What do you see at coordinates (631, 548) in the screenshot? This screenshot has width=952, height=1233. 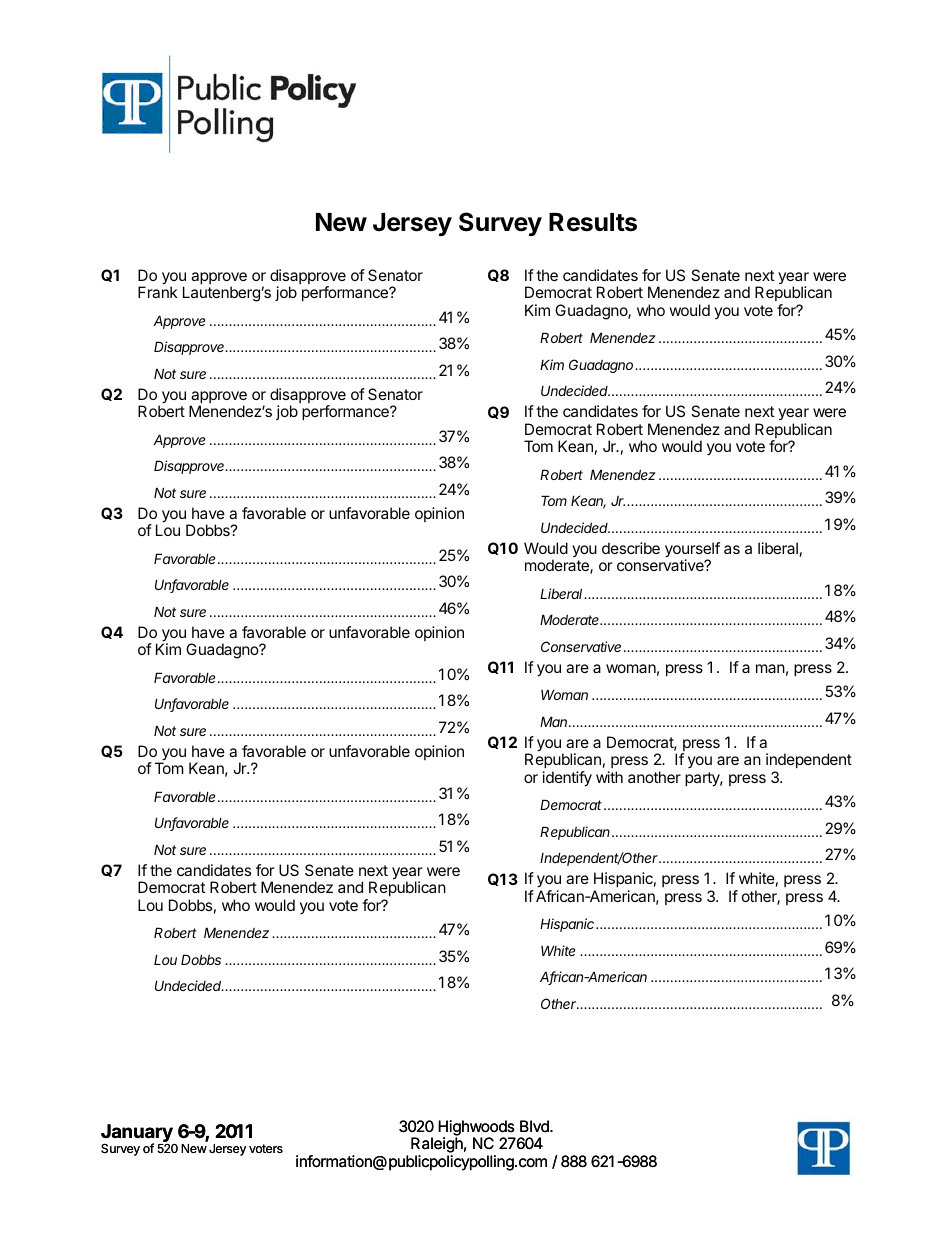 I see `describe` at bounding box center [631, 548].
